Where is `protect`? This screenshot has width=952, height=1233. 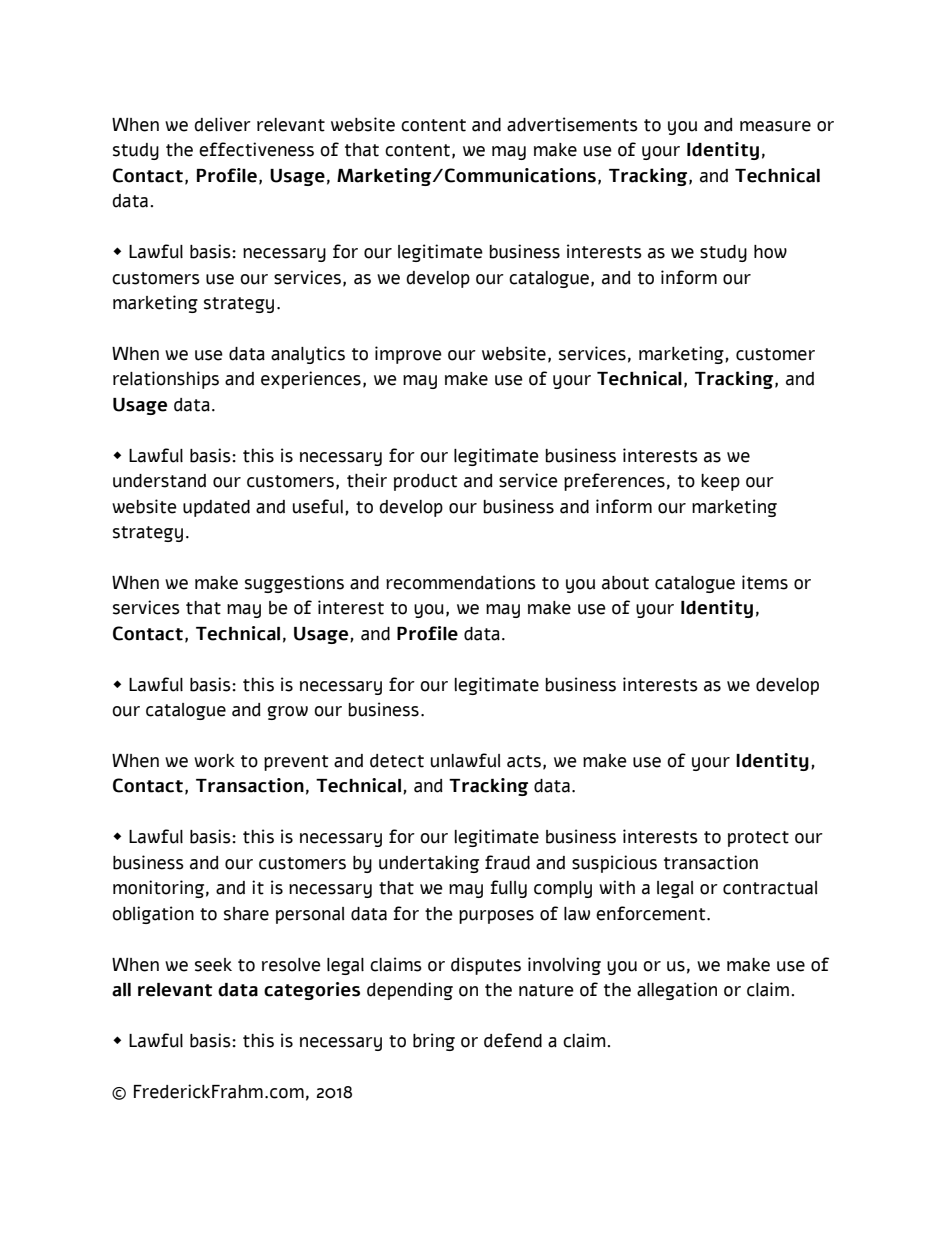 protect is located at coordinates (758, 839).
